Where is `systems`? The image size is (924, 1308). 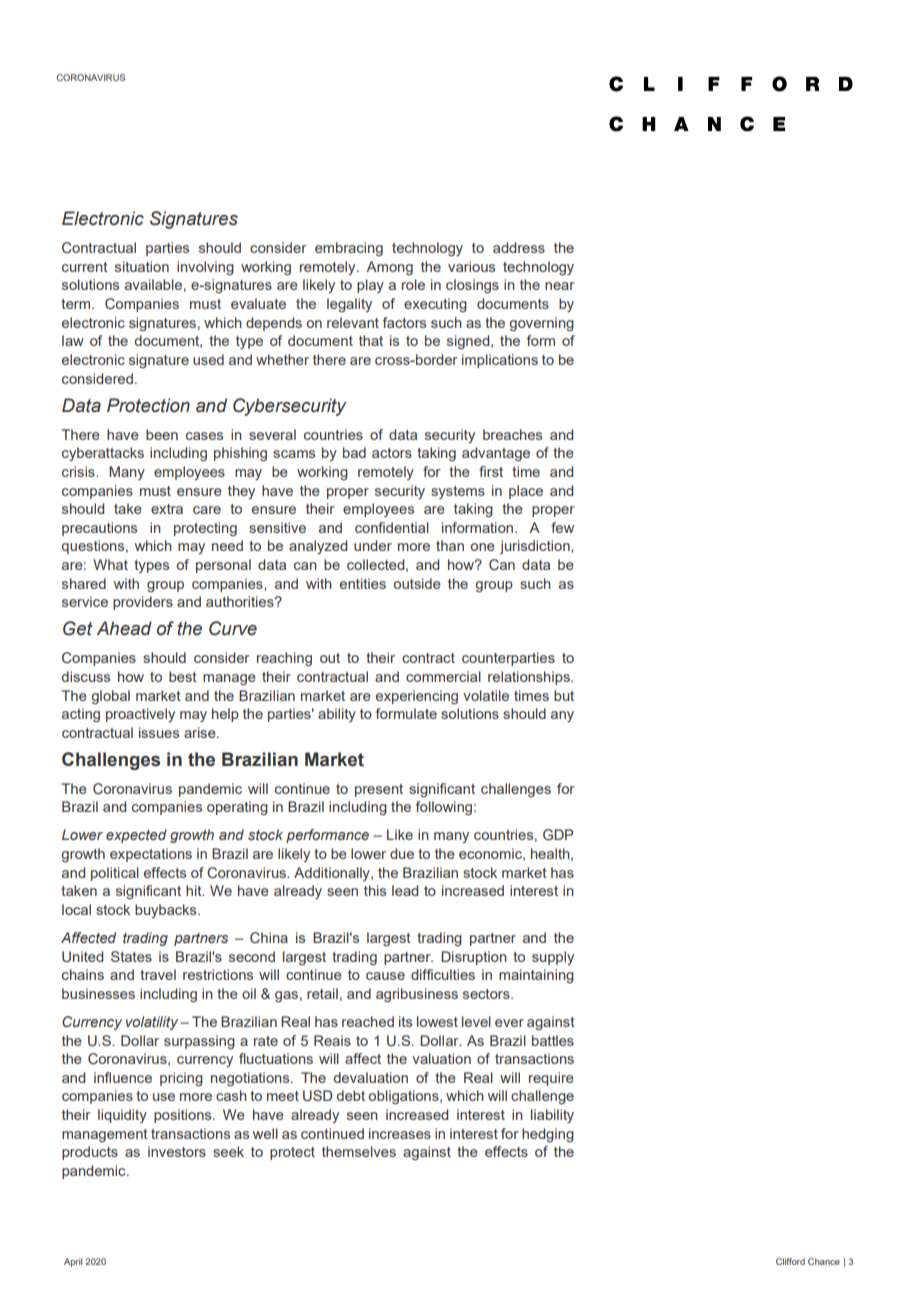 systems is located at coordinates (458, 492).
